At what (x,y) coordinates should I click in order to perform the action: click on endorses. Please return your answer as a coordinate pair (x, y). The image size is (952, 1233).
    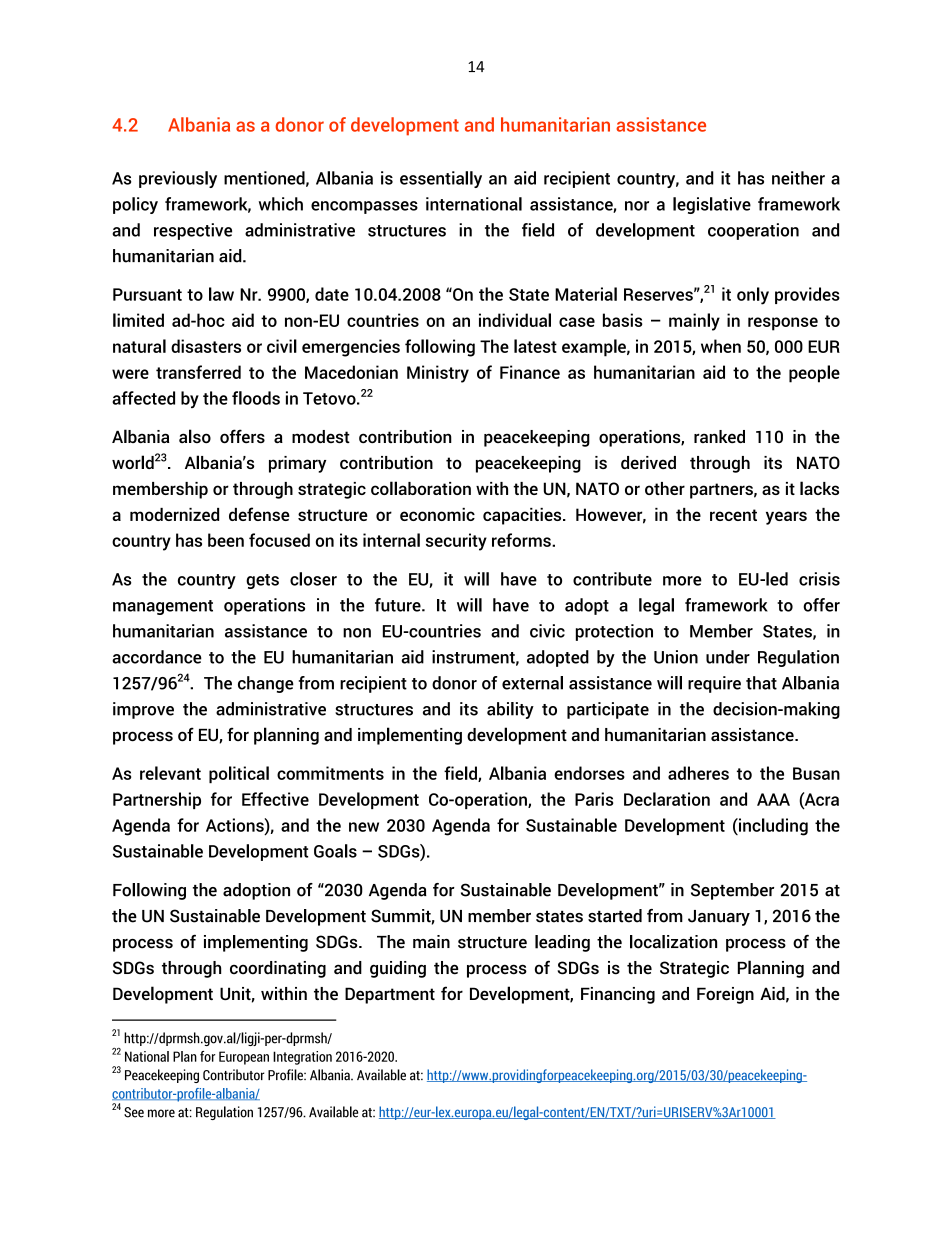
    Looking at the image, I should click on (589, 773).
